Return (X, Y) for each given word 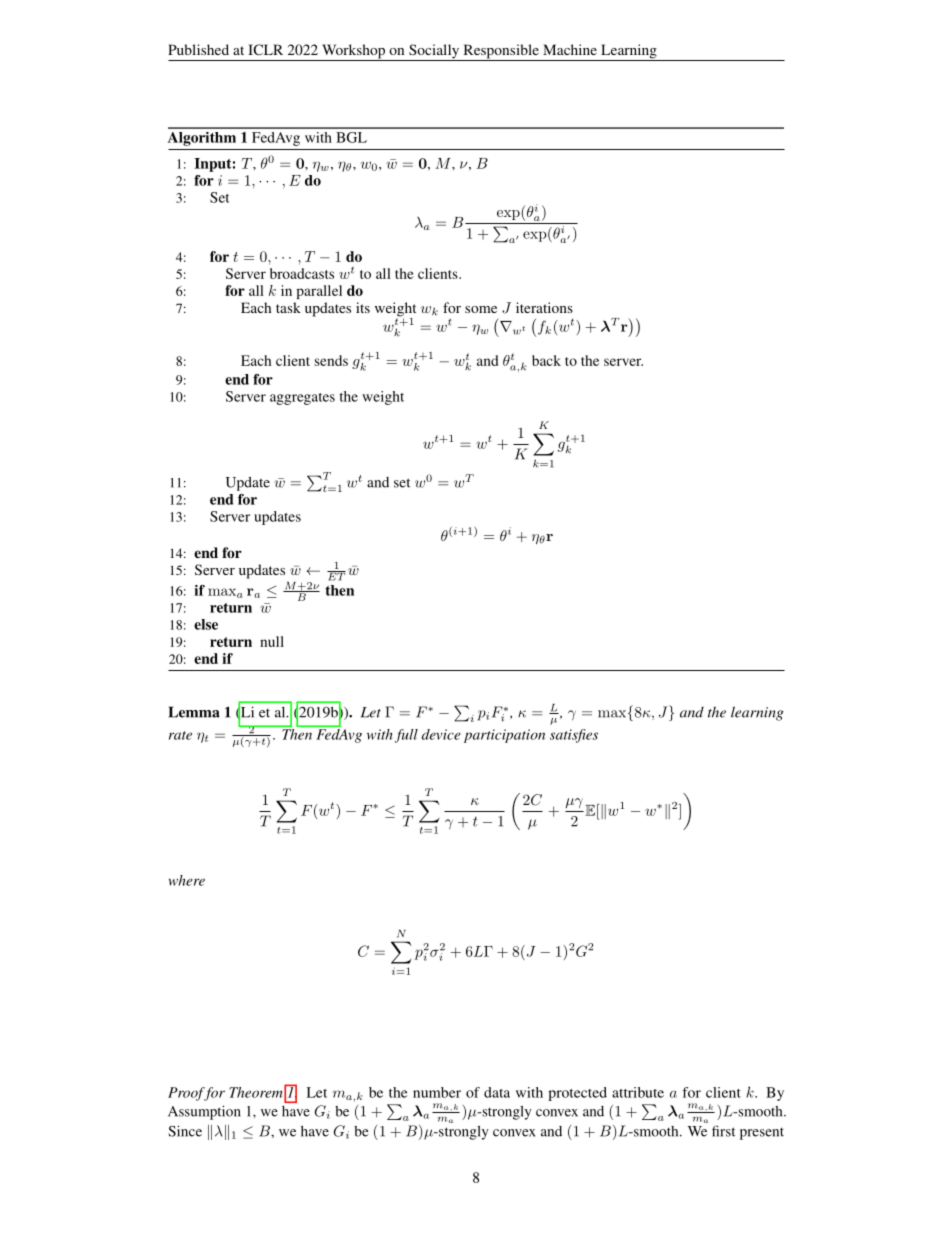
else (206, 624)
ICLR (265, 49)
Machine (570, 49)
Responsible (501, 52)
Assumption (204, 1112)
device (441, 734)
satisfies (574, 736)
